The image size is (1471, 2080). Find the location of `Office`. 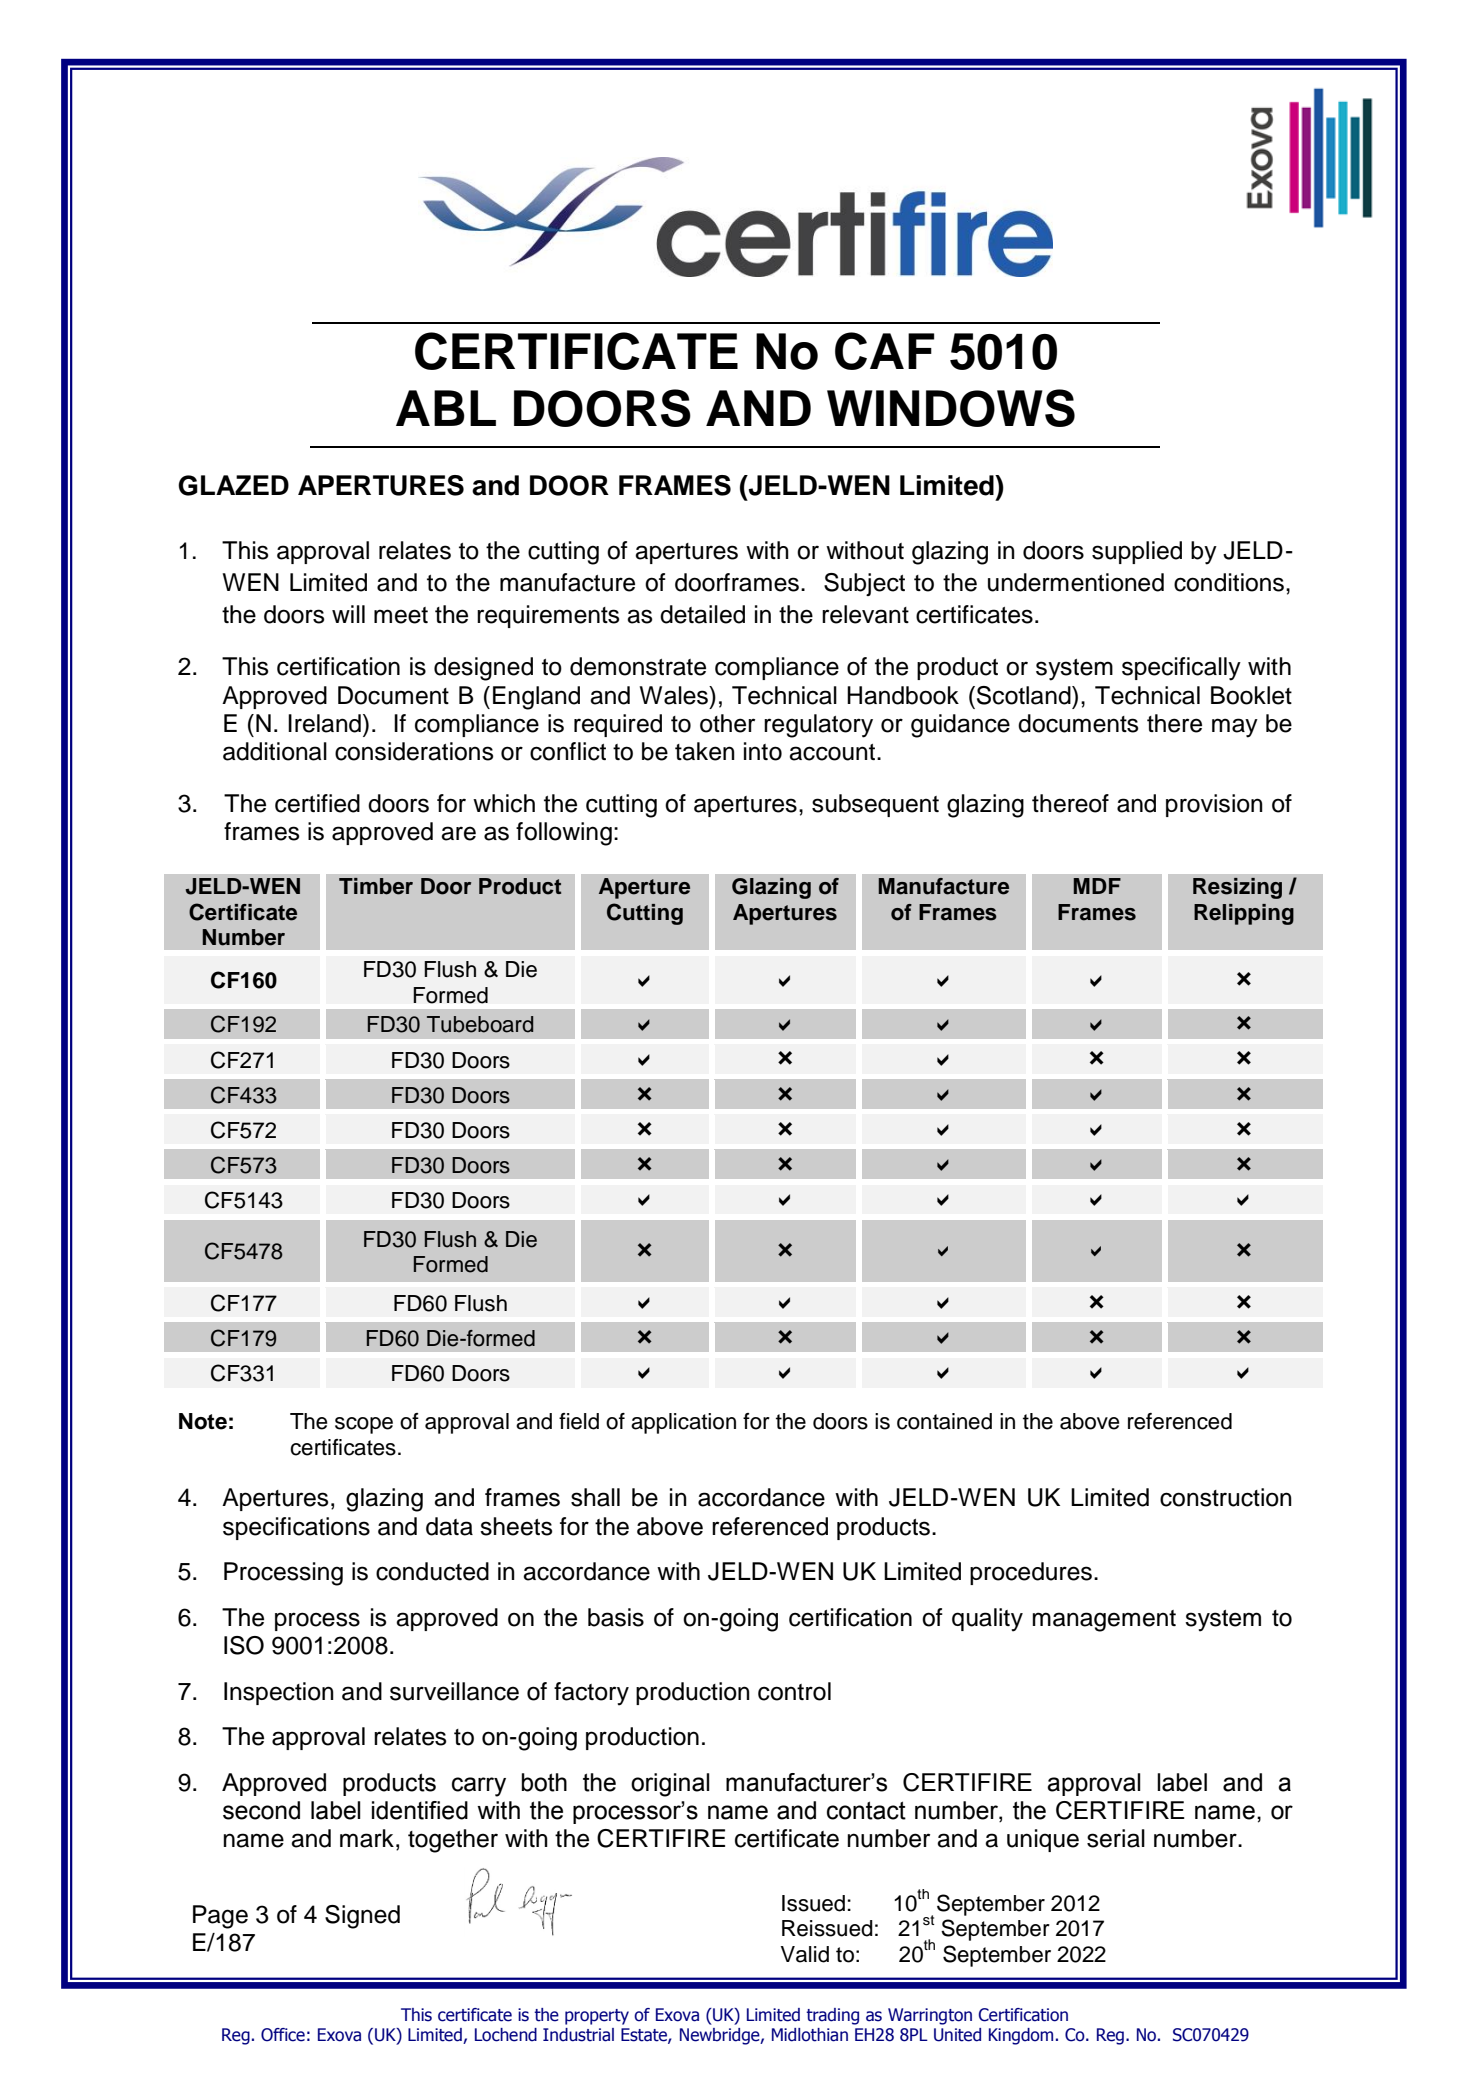

Office is located at coordinates (283, 2035).
